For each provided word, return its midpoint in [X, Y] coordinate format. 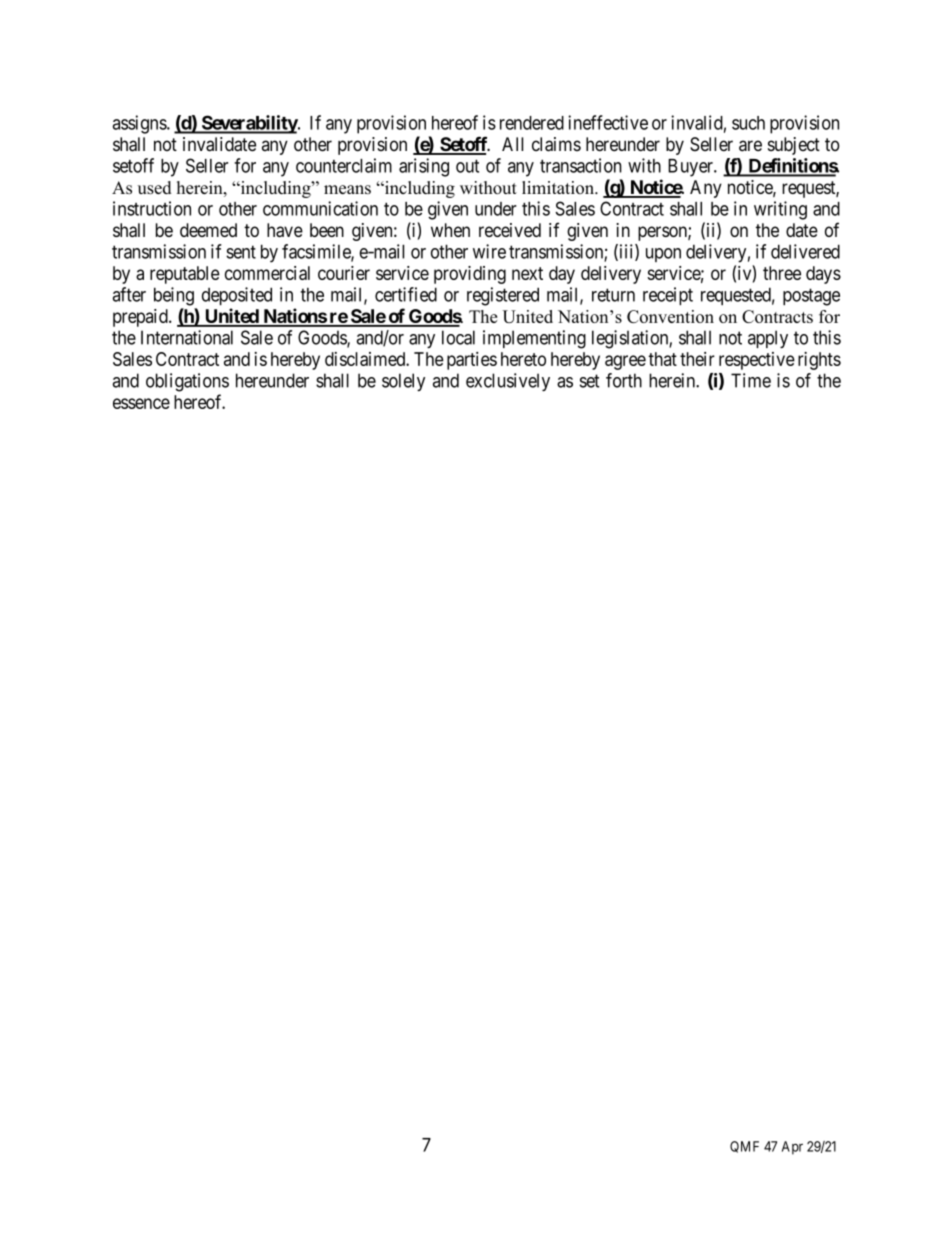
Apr [792, 1148]
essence [141, 403]
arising [424, 167]
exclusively [508, 382]
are [750, 146]
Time [751, 380]
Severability [249, 124]
